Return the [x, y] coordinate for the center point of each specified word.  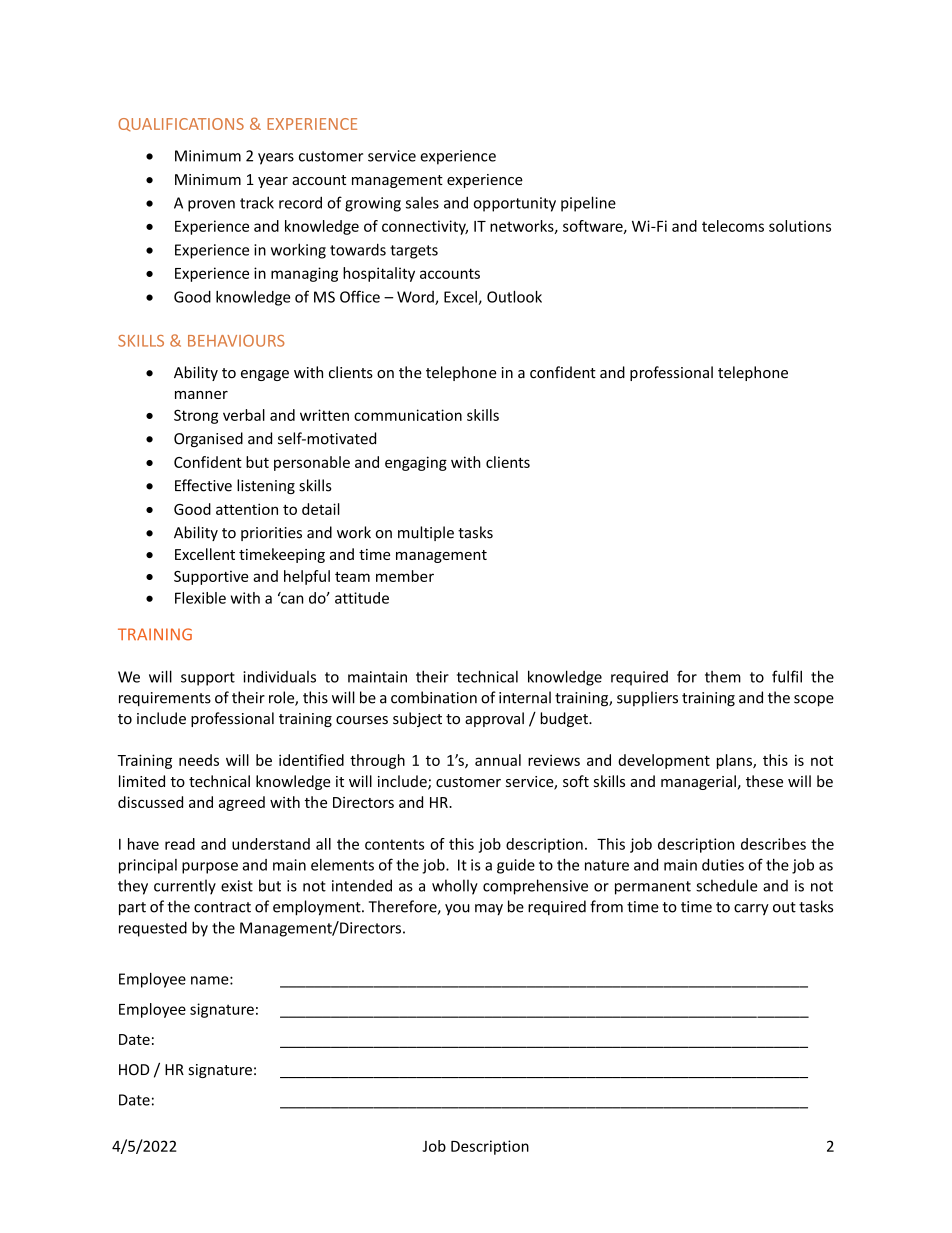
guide [516, 866]
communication [408, 415]
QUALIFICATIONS [181, 124]
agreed [242, 803]
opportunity [515, 204]
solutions [800, 226]
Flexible [200, 598]
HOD [134, 1070]
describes [773, 844]
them [723, 677]
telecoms [733, 226]
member [405, 576]
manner [201, 395]
